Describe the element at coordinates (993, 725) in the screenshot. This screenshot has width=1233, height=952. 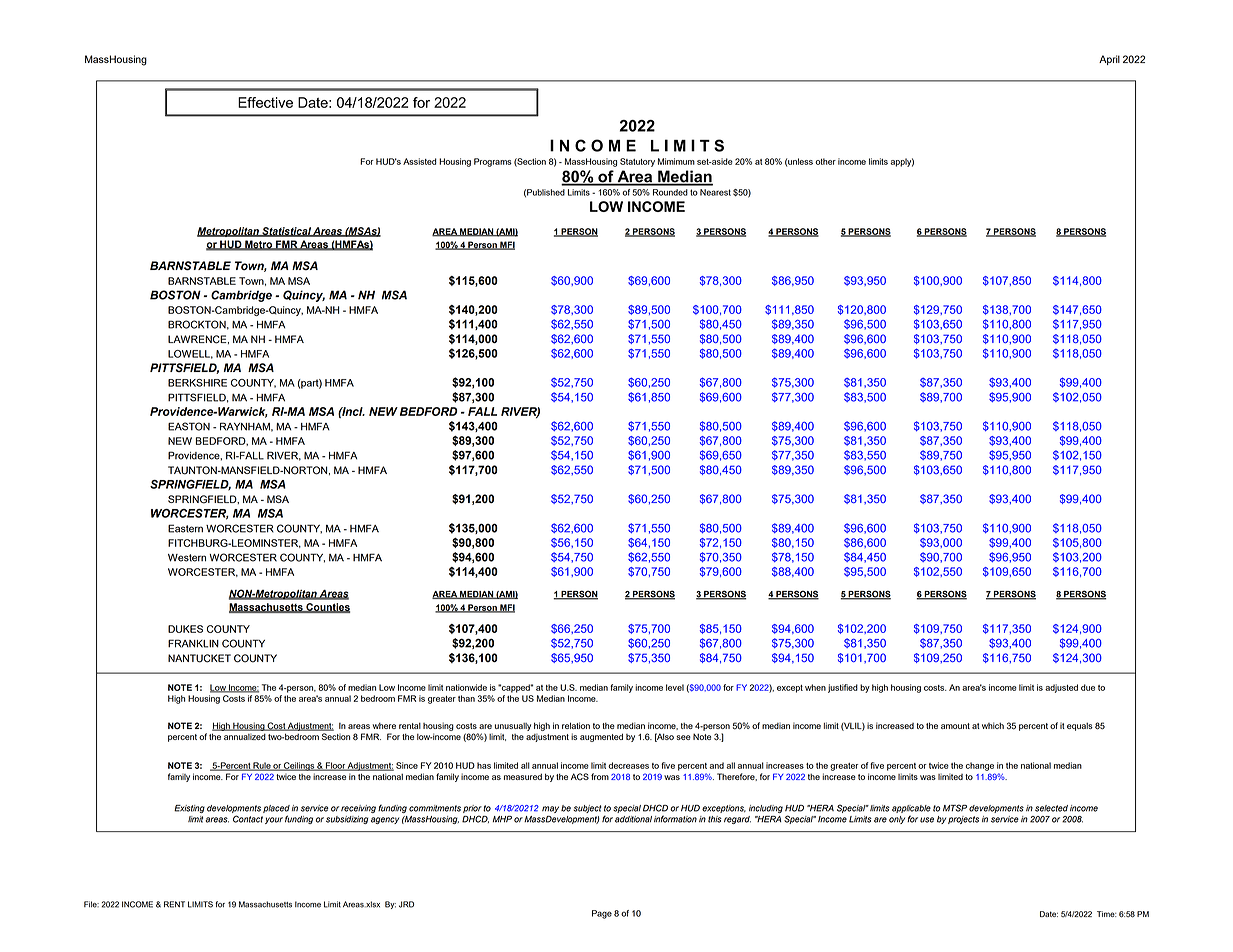
I see `which` at that location.
